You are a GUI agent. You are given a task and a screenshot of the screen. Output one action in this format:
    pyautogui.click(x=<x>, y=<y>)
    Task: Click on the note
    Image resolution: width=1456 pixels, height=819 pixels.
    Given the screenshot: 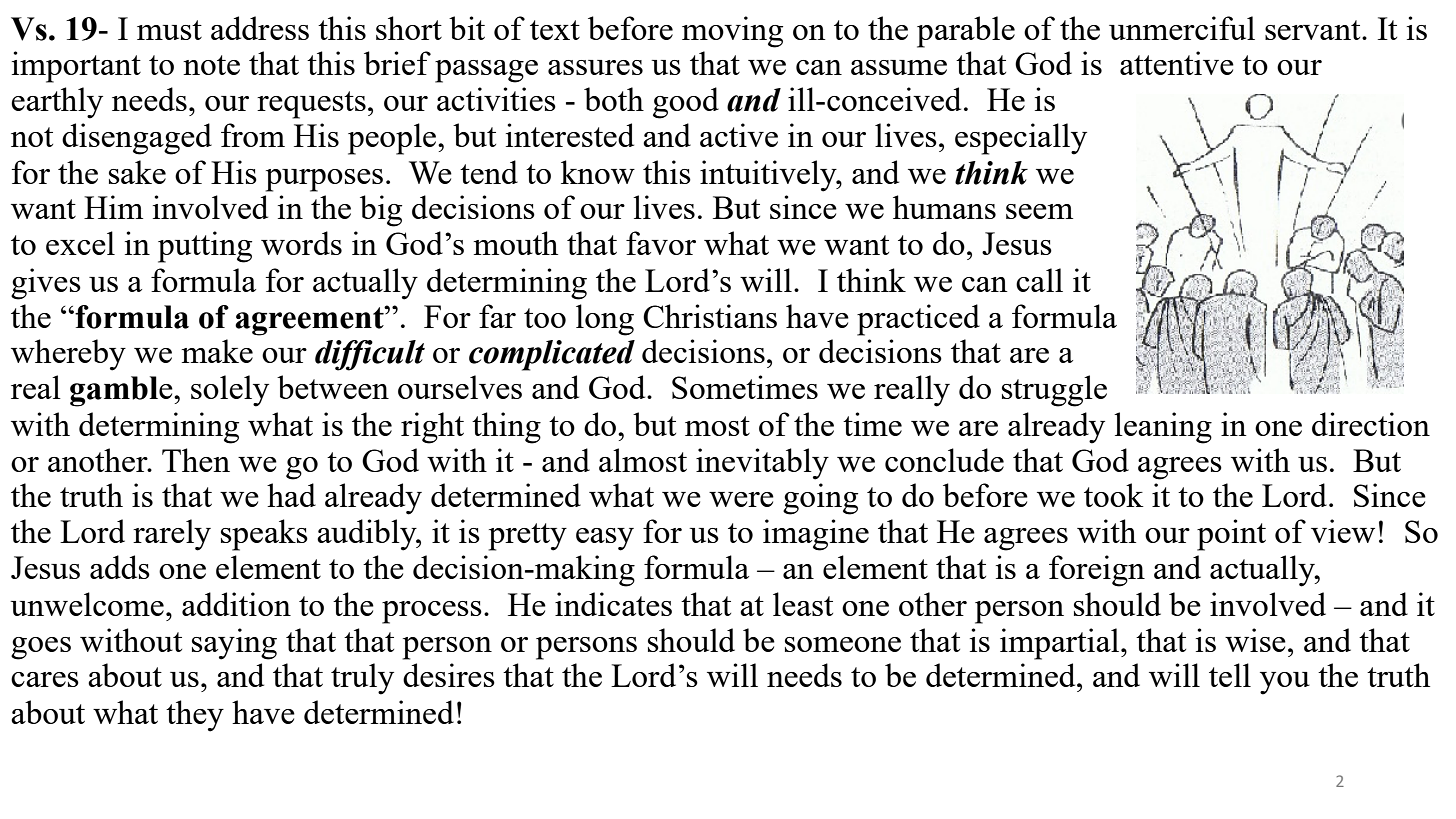 What is the action you would take?
    pyautogui.click(x=211, y=65)
